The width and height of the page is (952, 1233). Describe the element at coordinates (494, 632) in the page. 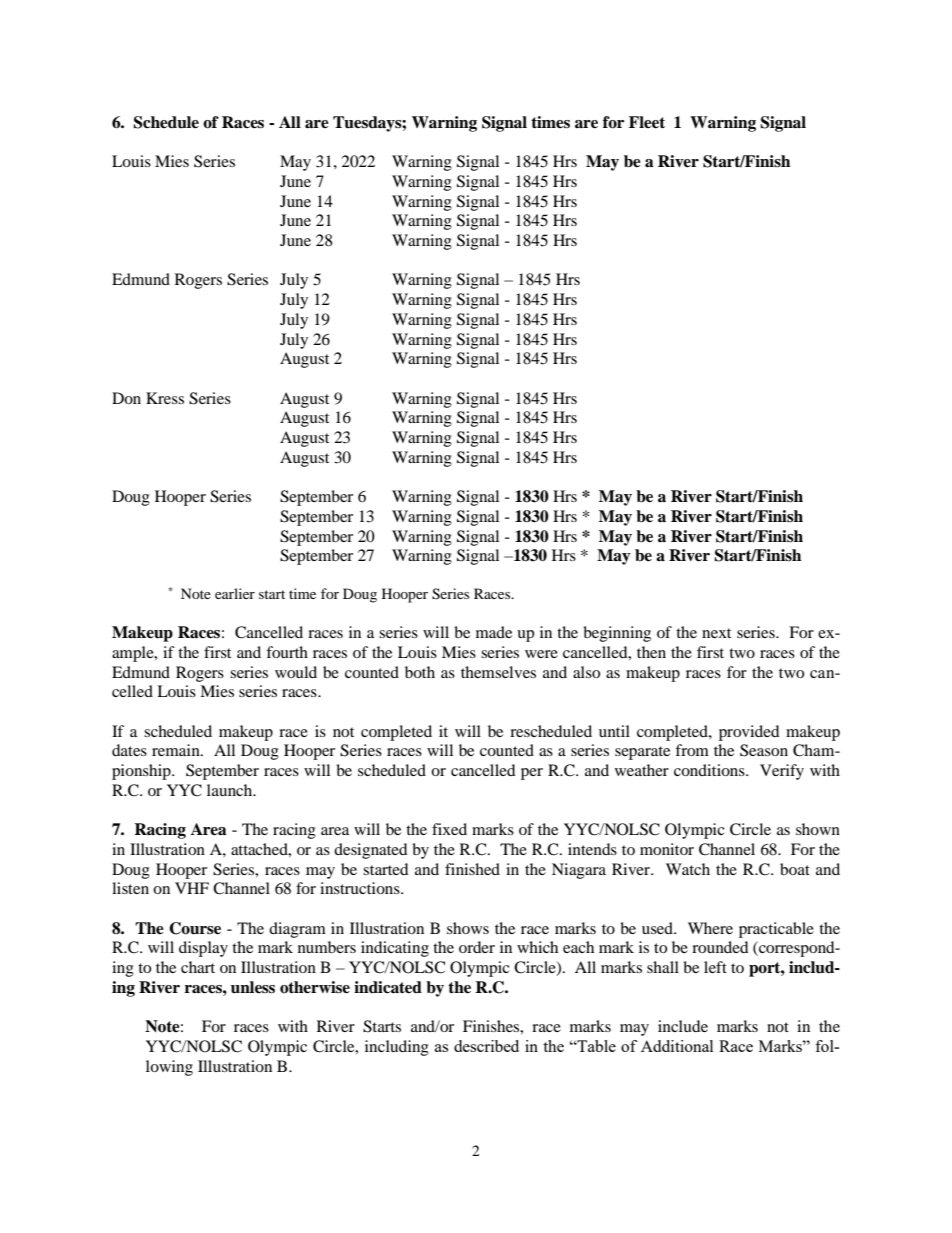

I see `made` at that location.
